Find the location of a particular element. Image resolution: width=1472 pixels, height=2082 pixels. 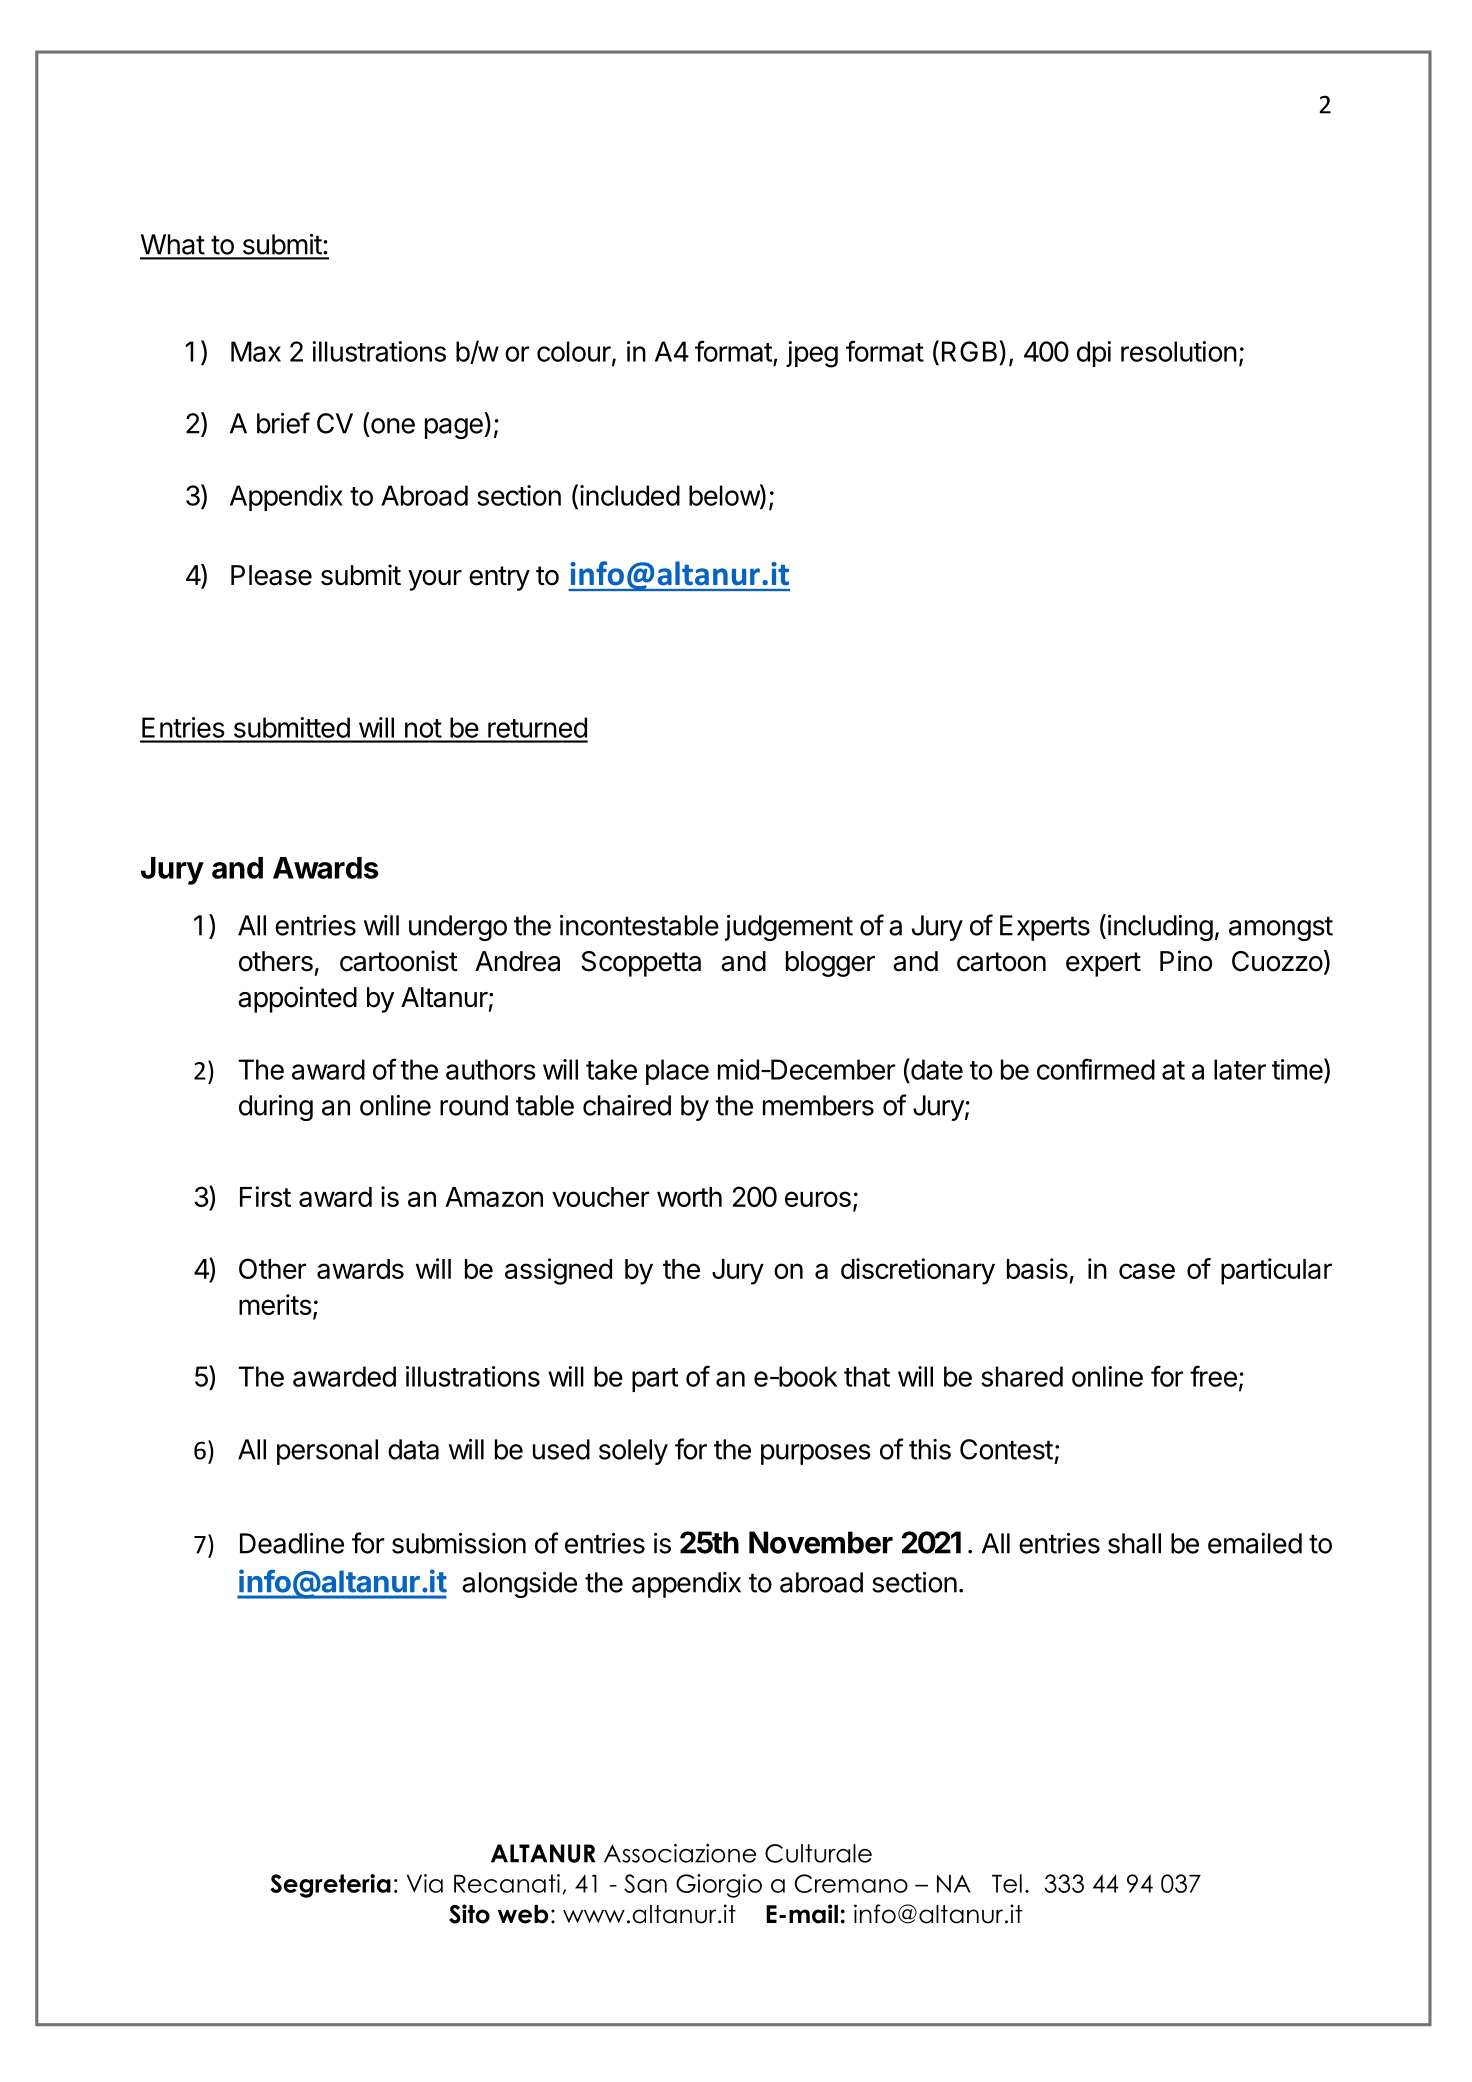

Tel is located at coordinates (1007, 1883).
